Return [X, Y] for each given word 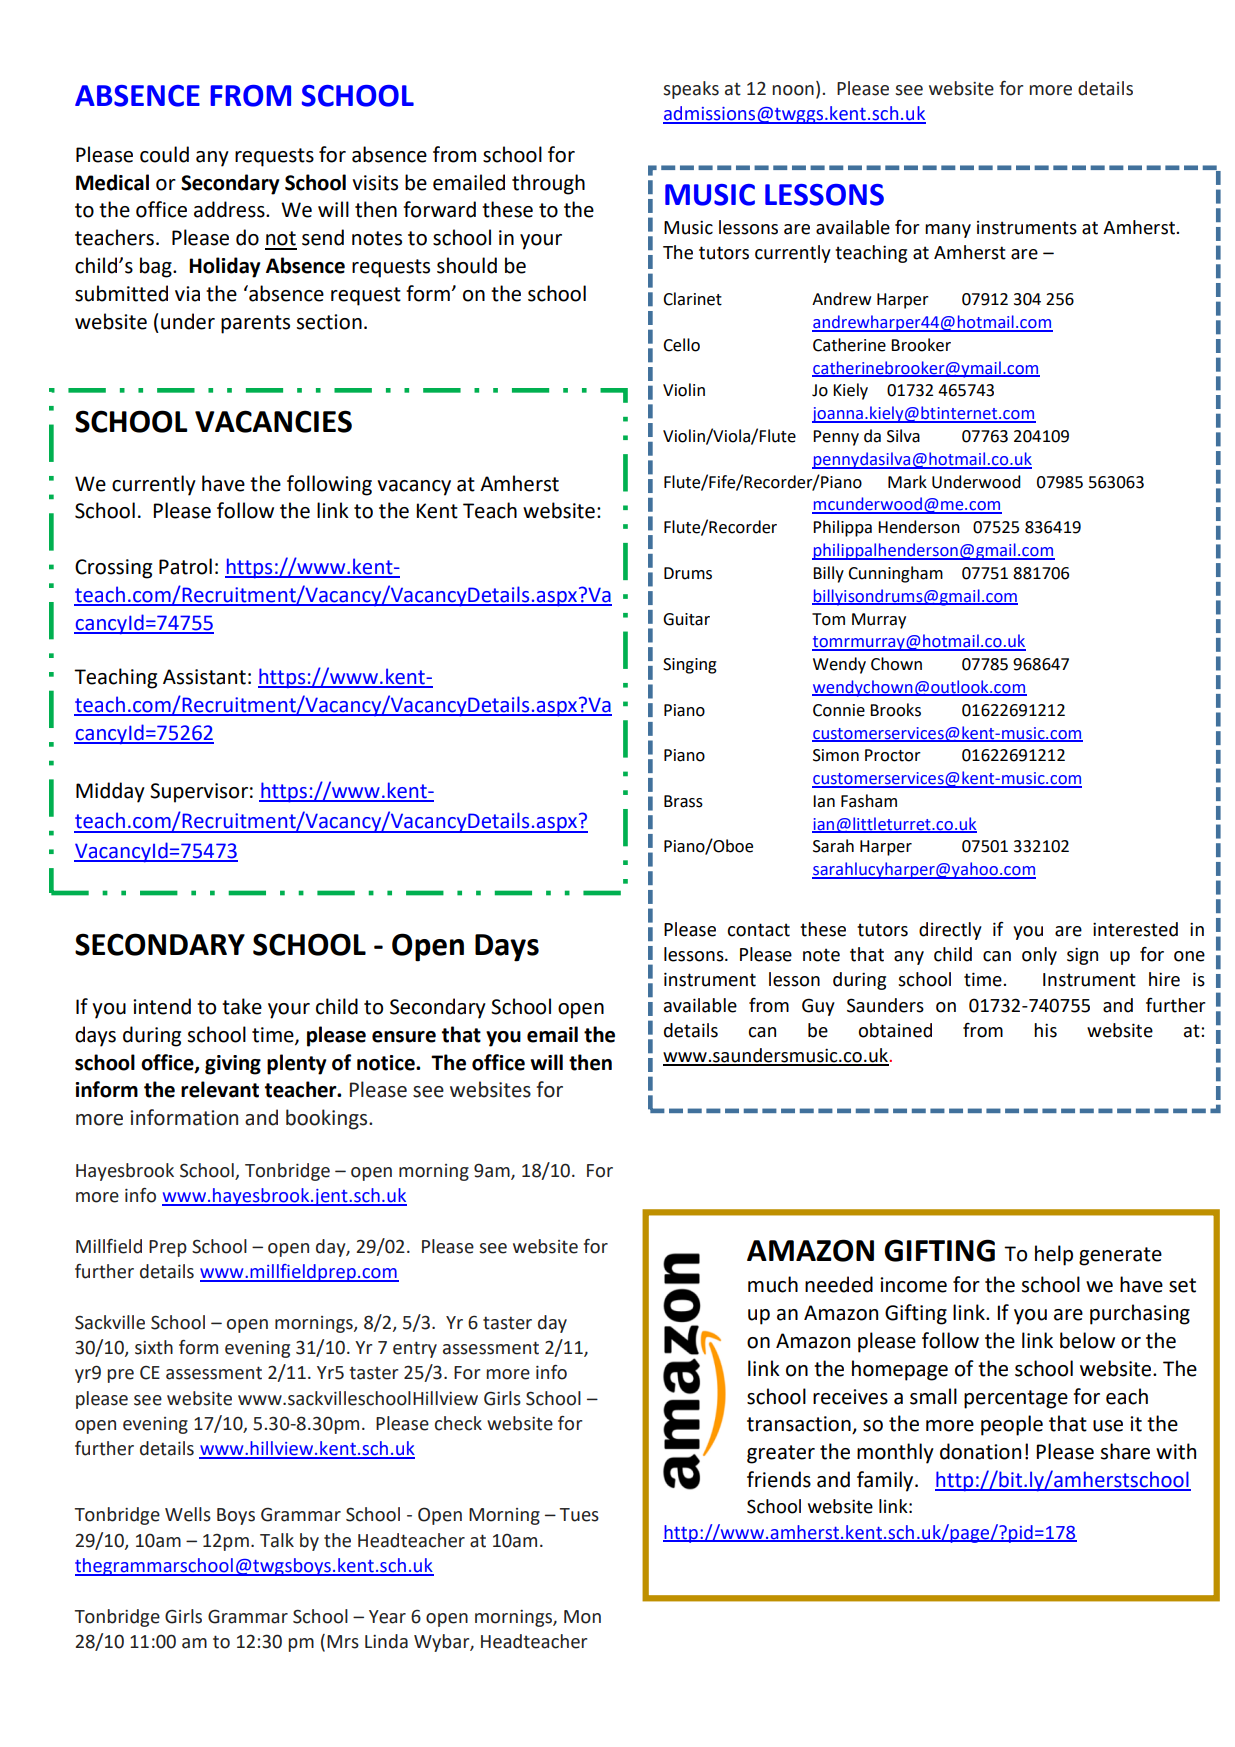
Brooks [895, 710]
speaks [691, 90]
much [773, 1284]
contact [758, 930]
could [164, 154]
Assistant [204, 677]
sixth [154, 1347]
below [1087, 1340]
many [948, 231]
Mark [907, 482]
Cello [681, 345]
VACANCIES [273, 421]
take [242, 1006]
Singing [690, 666]
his [1045, 1030]
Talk [277, 1540]
